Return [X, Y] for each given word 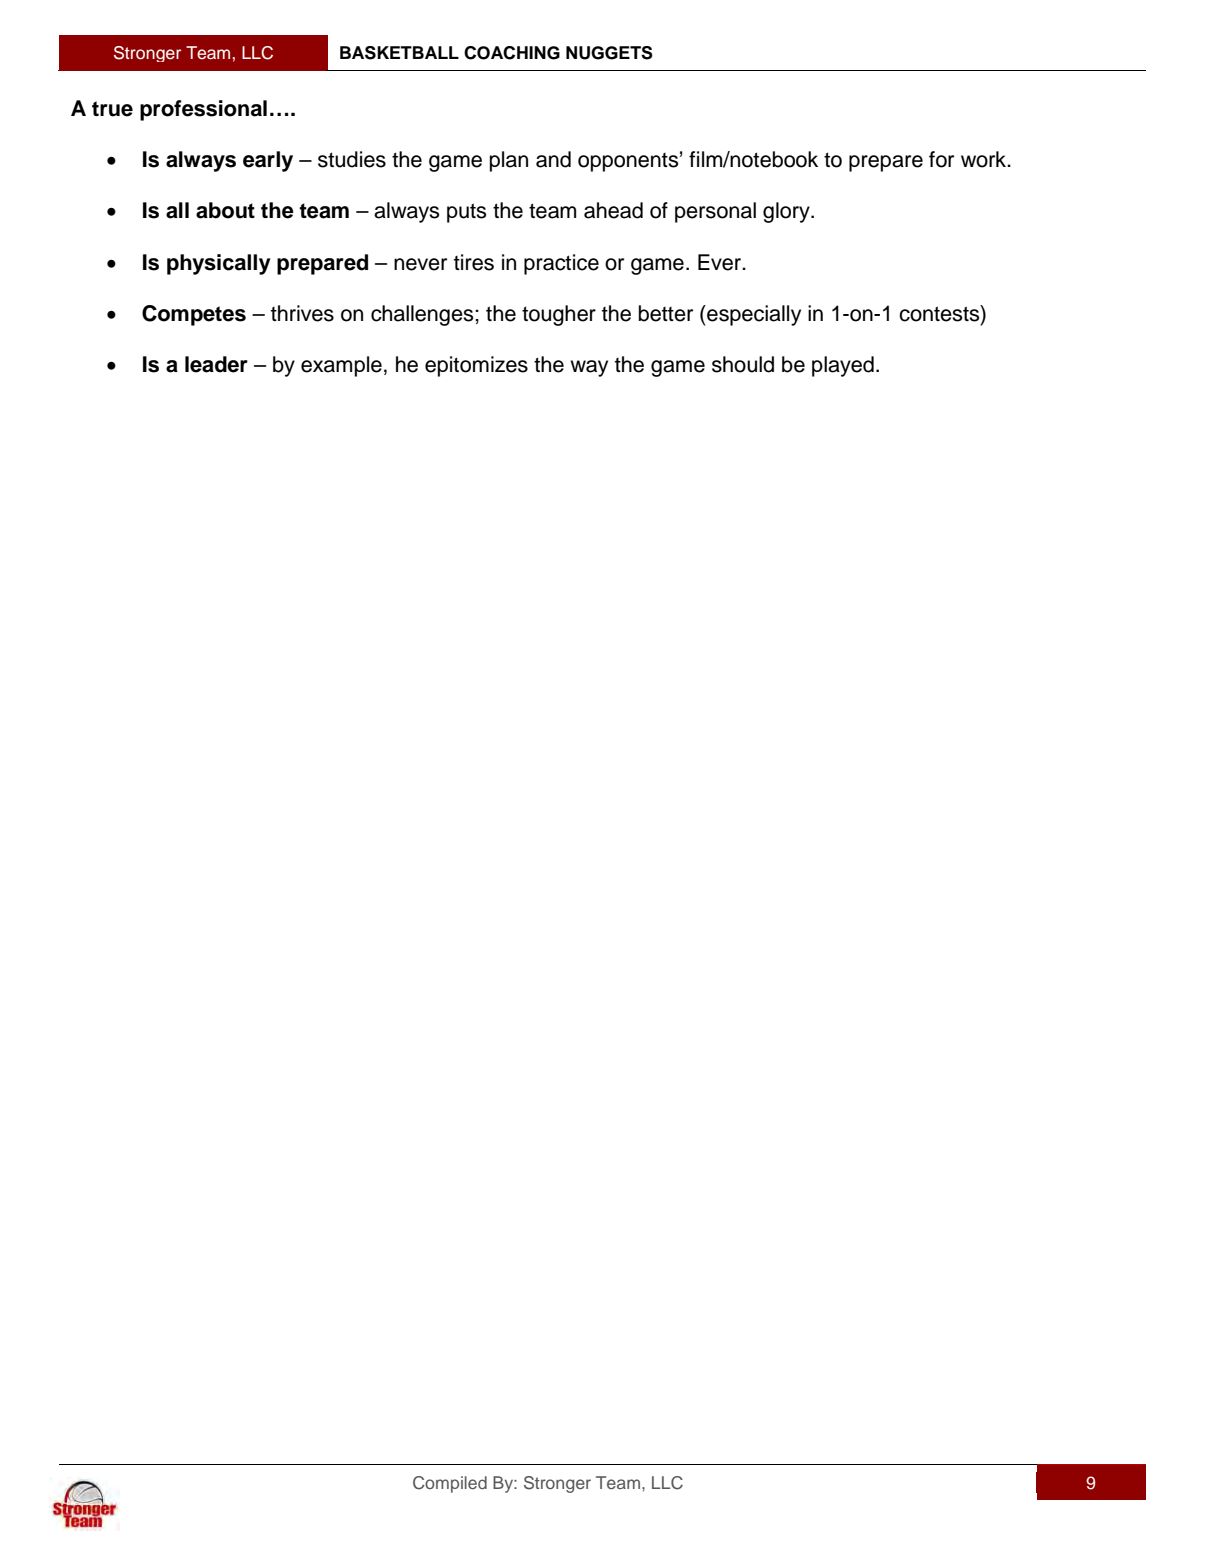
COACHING [512, 53]
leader [216, 364]
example [341, 366]
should [743, 364]
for [941, 159]
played [843, 366]
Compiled [450, 1484]
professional [203, 110]
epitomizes [476, 366]
